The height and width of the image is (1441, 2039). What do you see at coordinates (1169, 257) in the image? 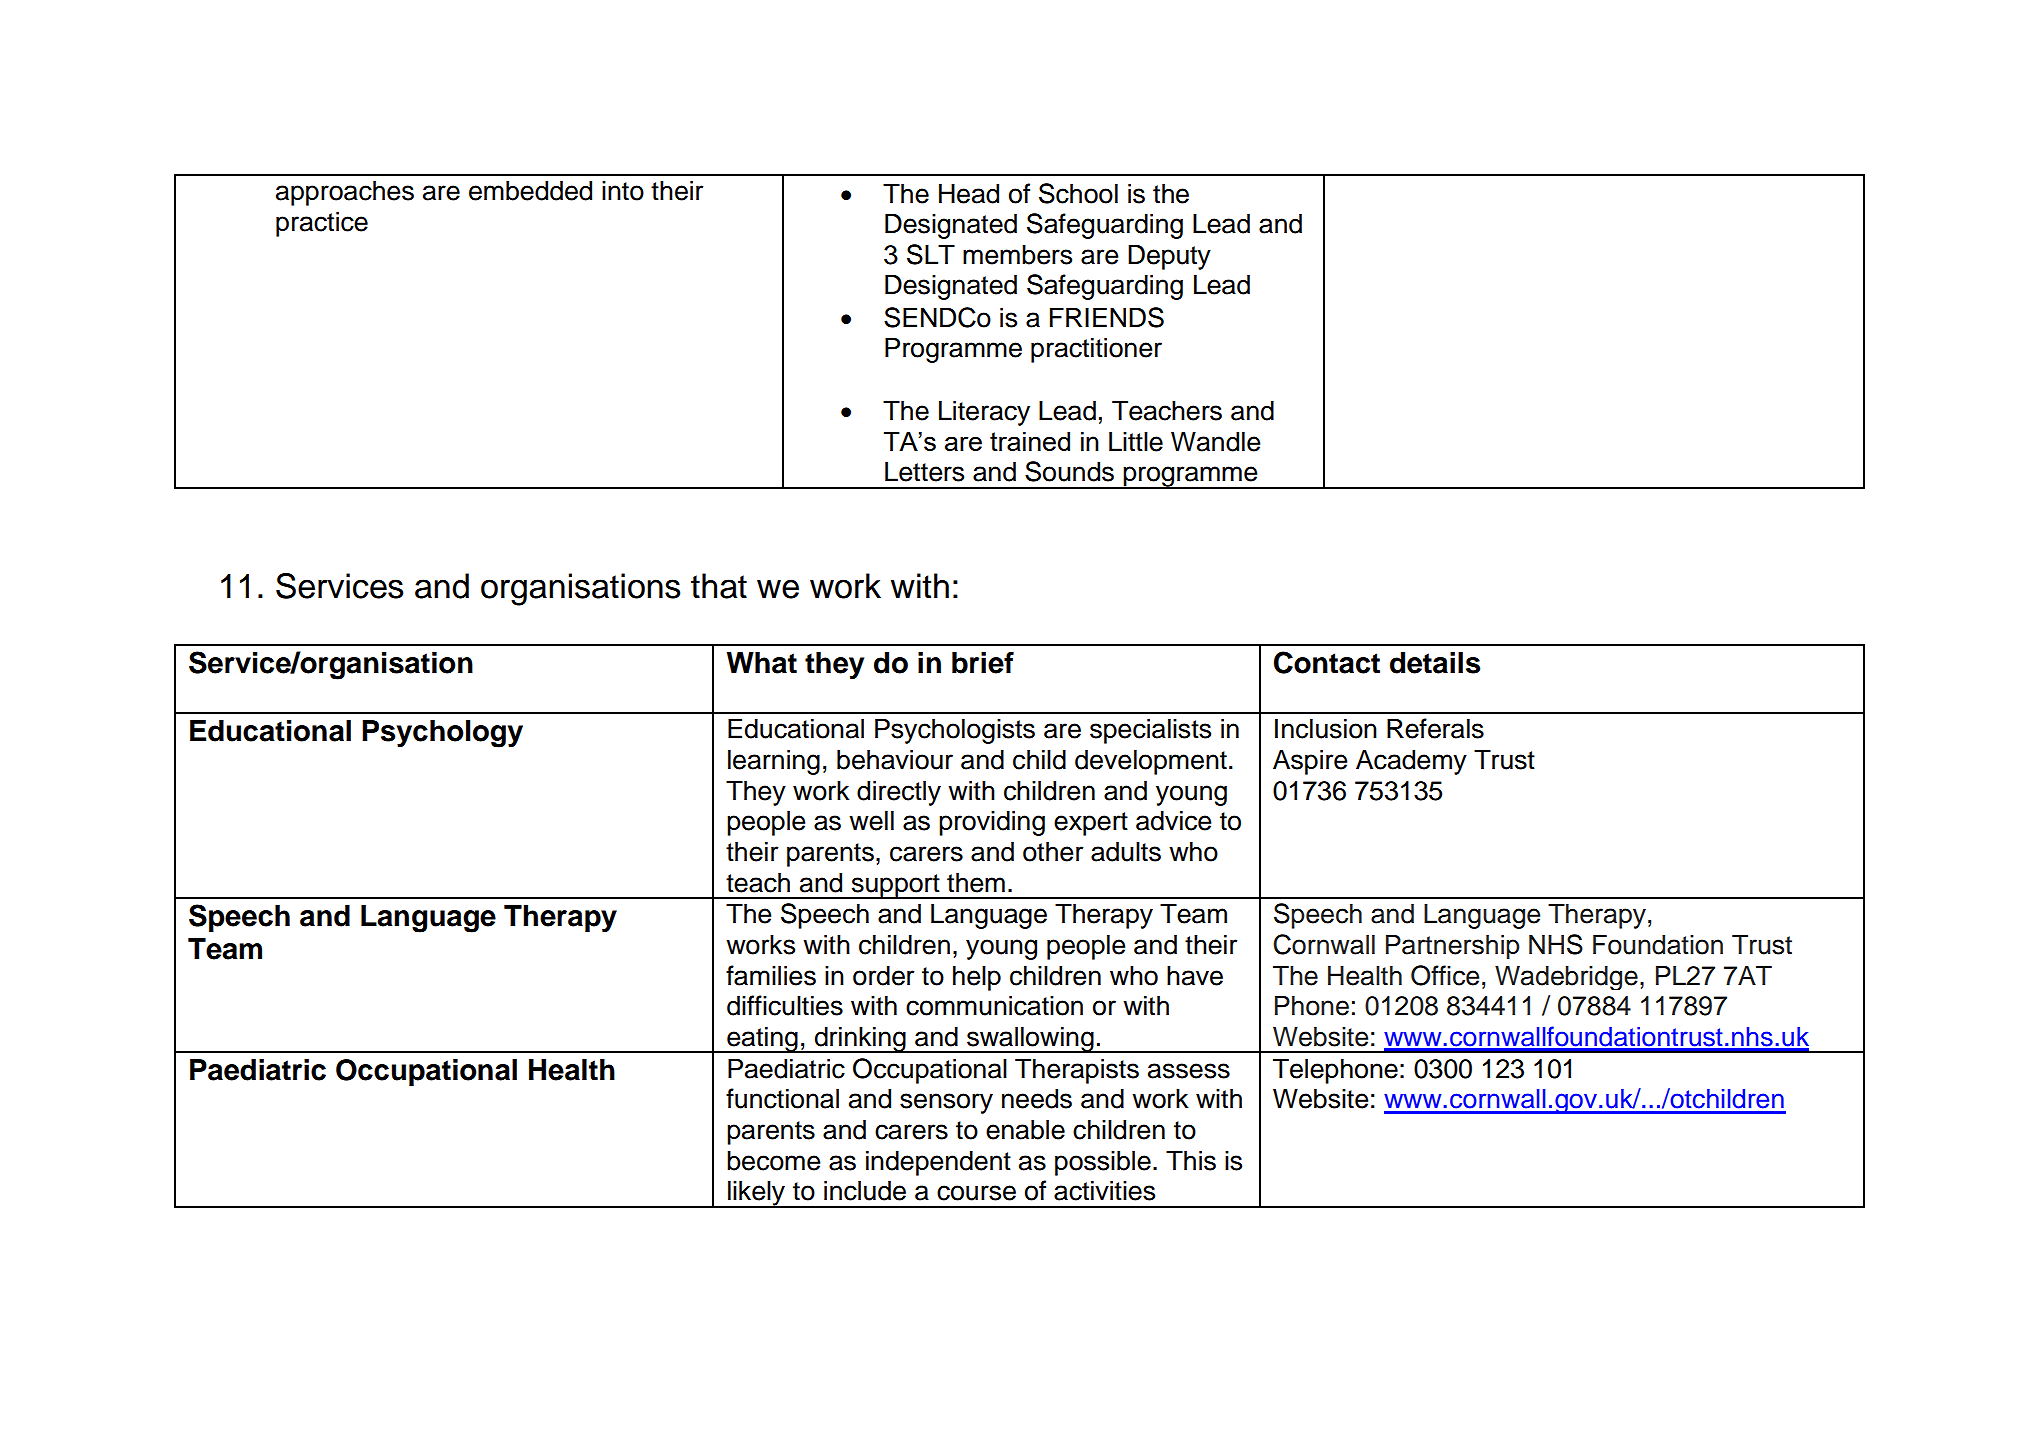
I see `Deputy` at bounding box center [1169, 257].
